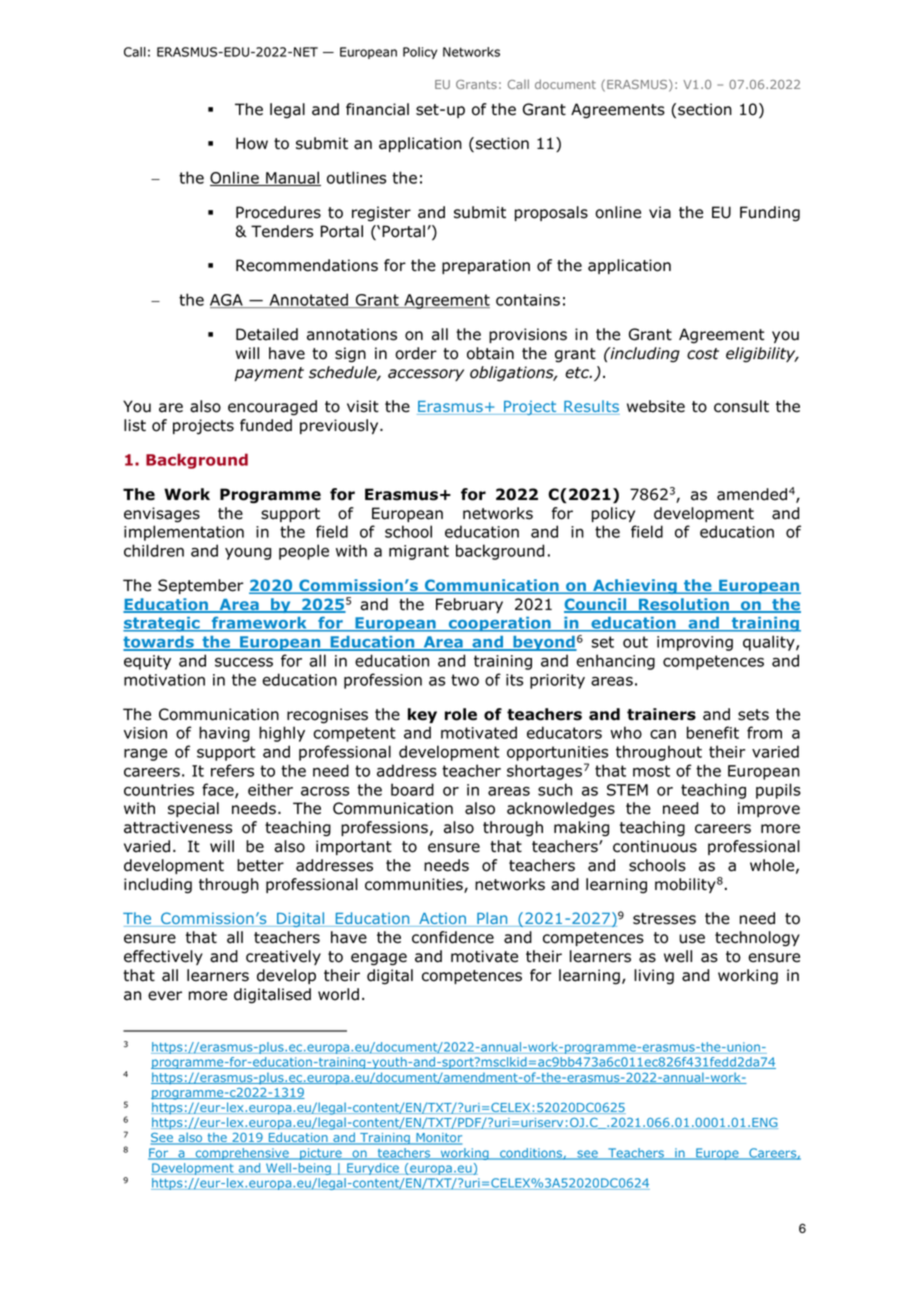 Image resolution: width=924 pixels, height=1308 pixels. What do you see at coordinates (438, 1139) in the image?
I see `Monitor` at bounding box center [438, 1139].
